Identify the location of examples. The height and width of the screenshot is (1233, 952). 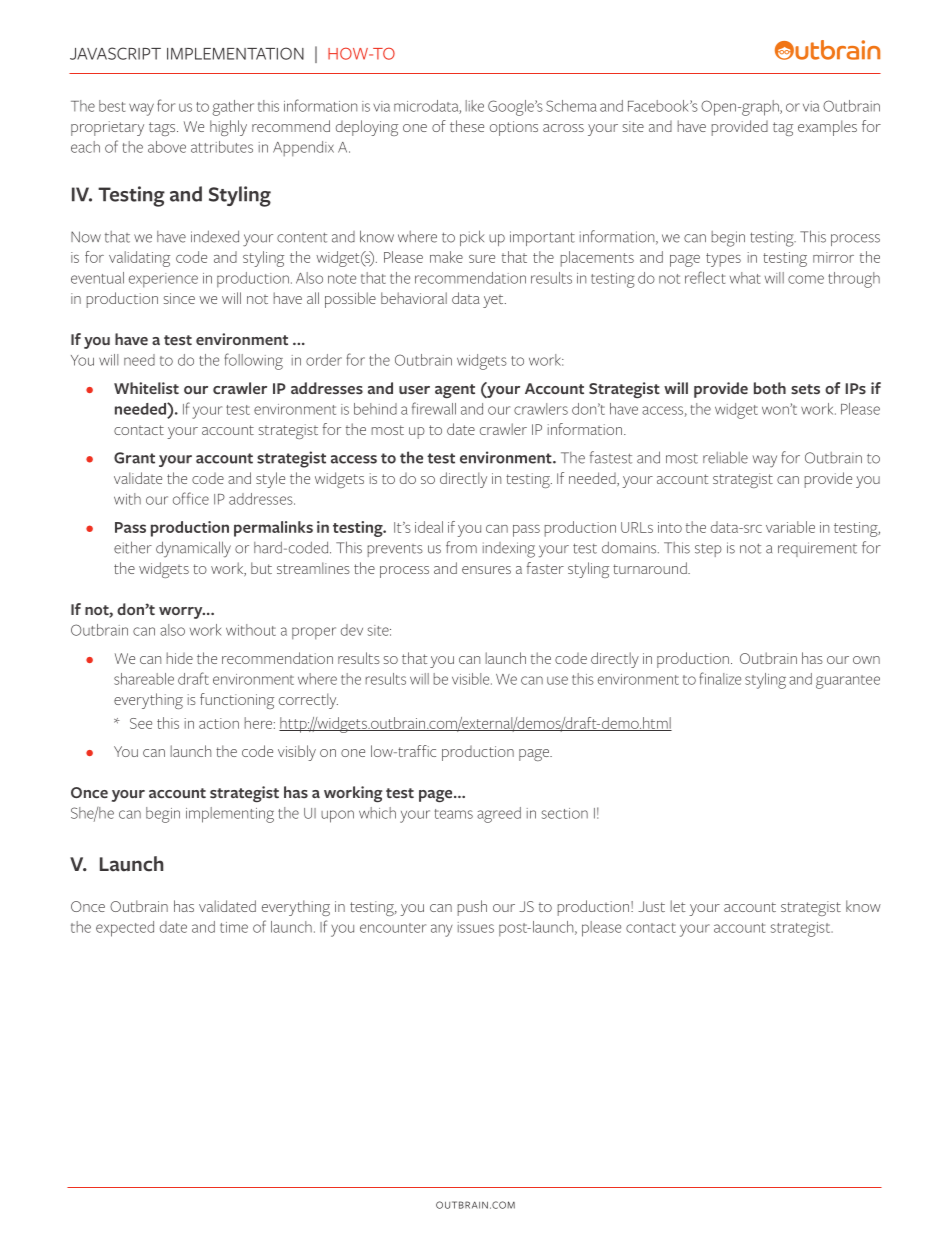
(827, 128).
